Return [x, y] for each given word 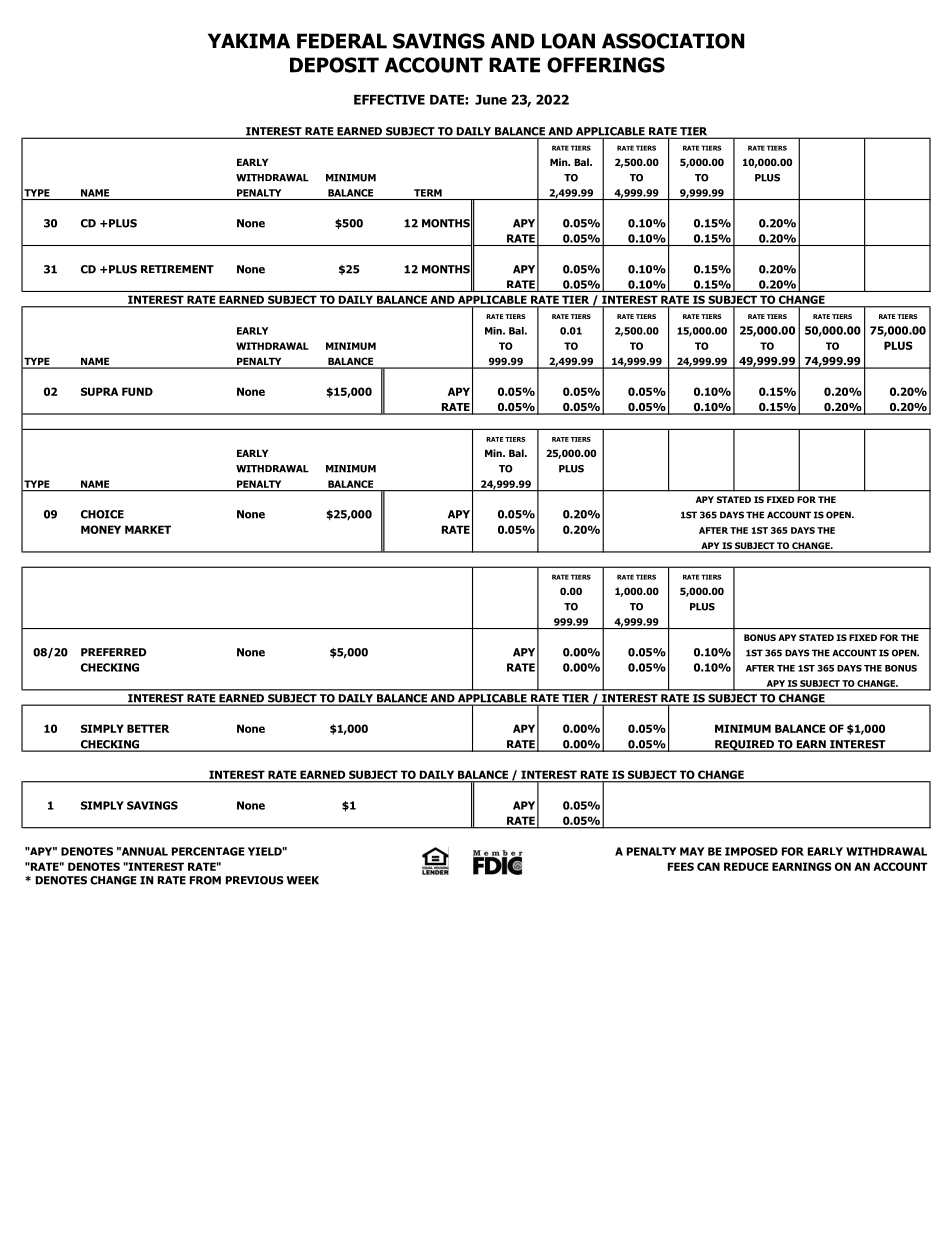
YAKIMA [249, 41]
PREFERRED [114, 652]
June [491, 100]
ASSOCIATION [673, 41]
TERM [428, 193]
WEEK [303, 880]
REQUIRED [744, 746]
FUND [137, 391]
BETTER [148, 728]
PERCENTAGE [208, 851]
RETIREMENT [177, 269]
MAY [692, 851]
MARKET [148, 529]
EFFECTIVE [389, 99]
